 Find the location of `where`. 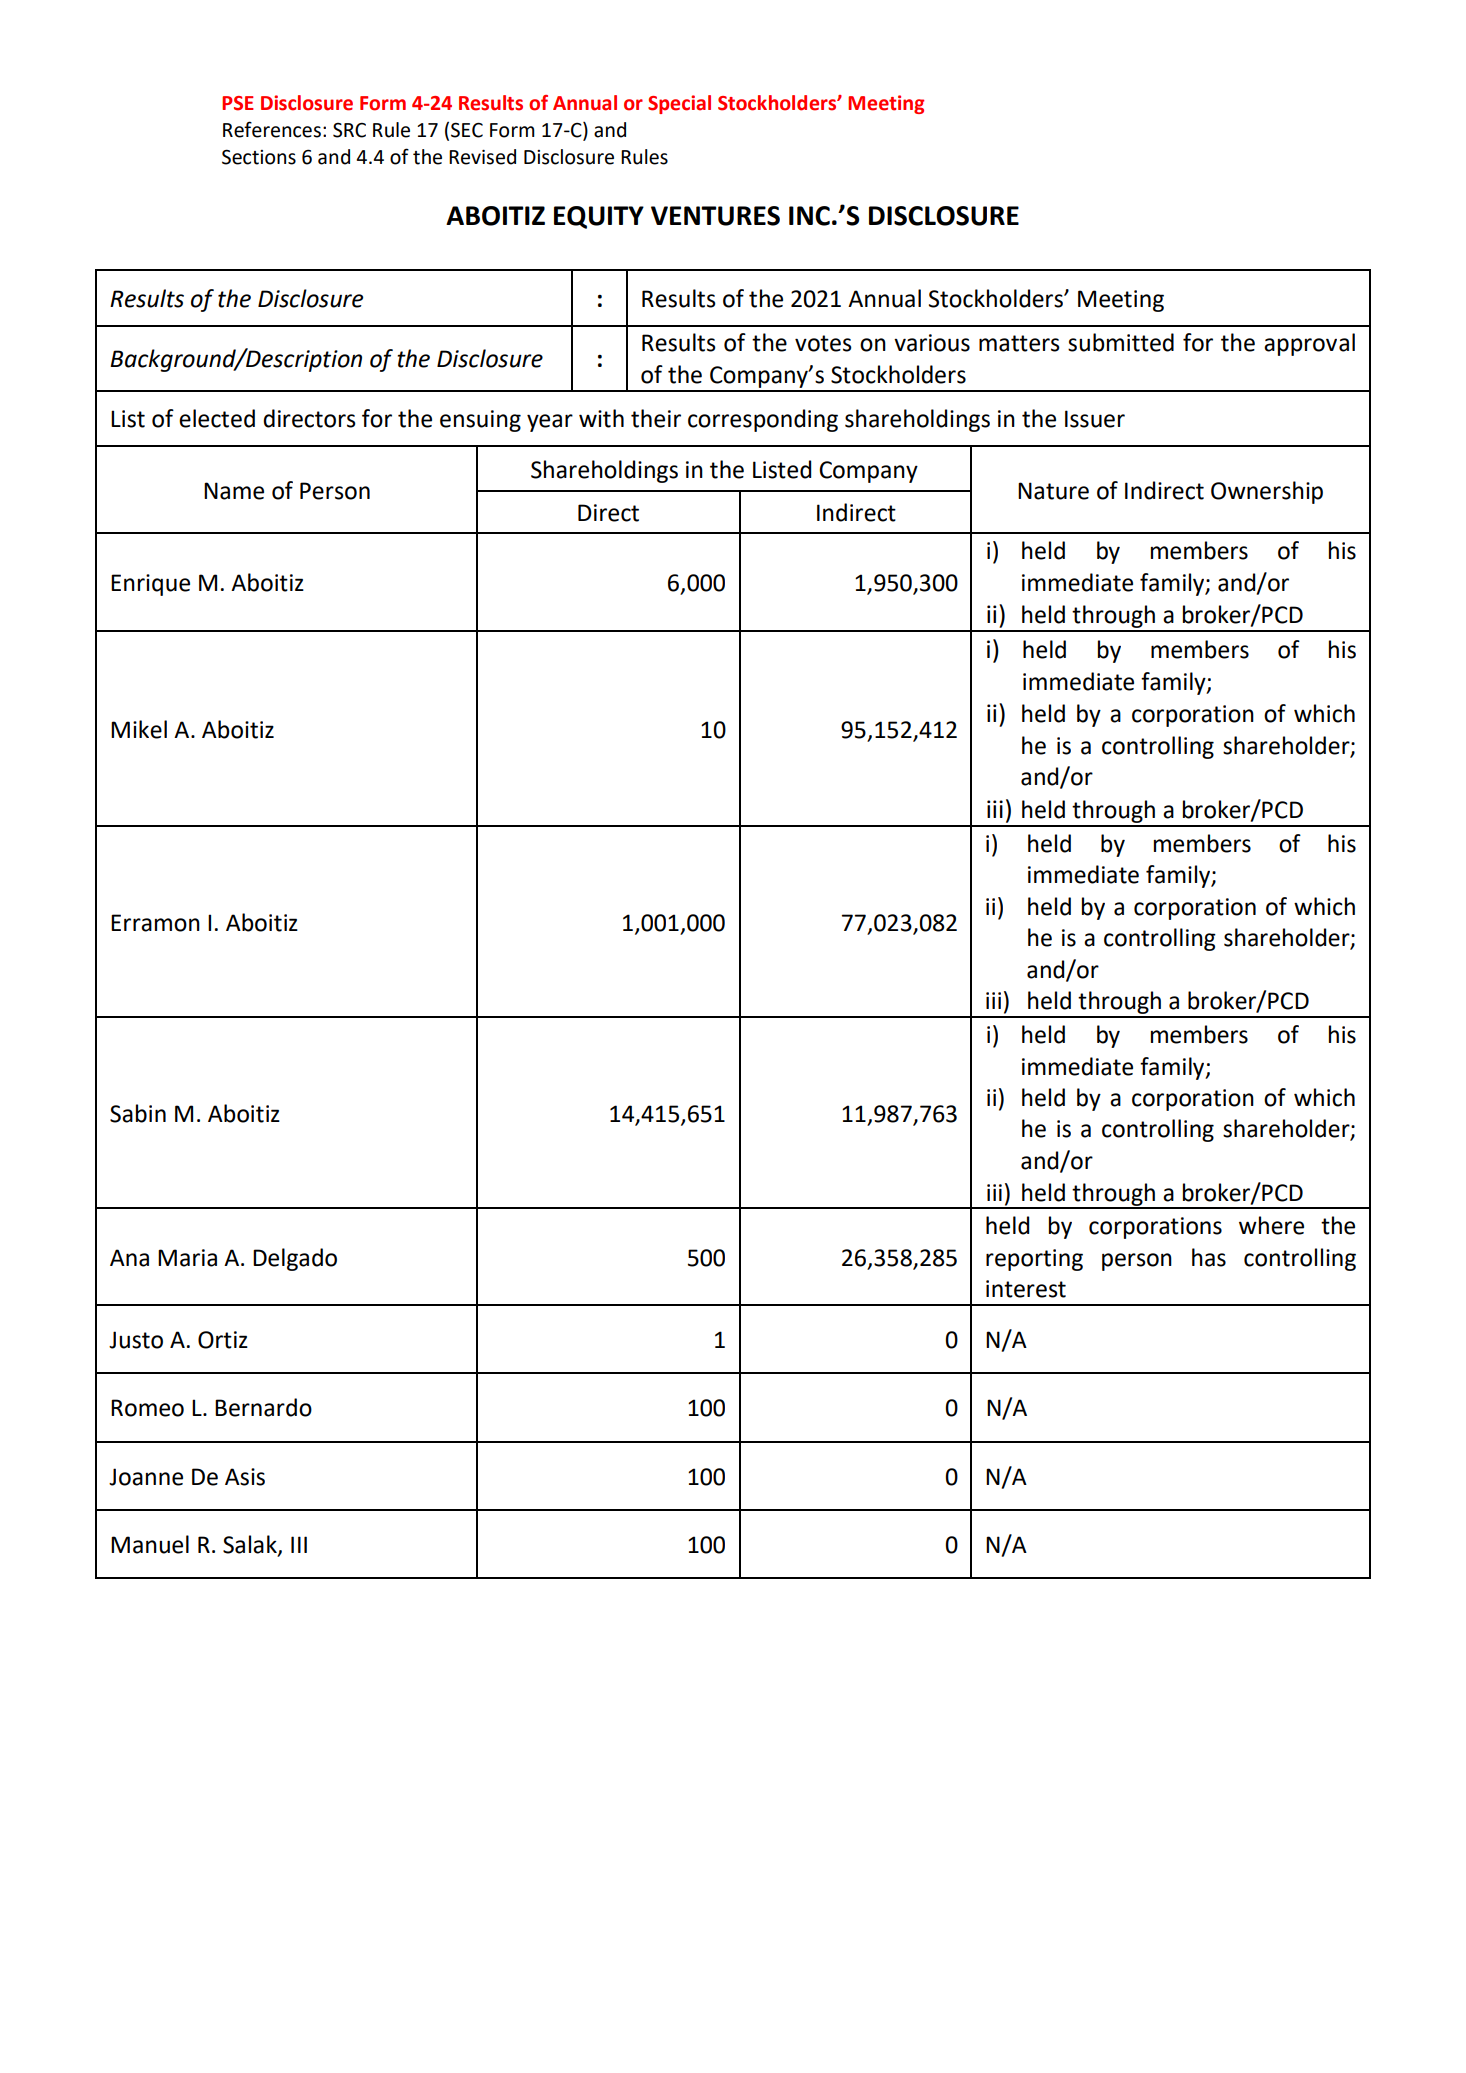

where is located at coordinates (1271, 1225).
